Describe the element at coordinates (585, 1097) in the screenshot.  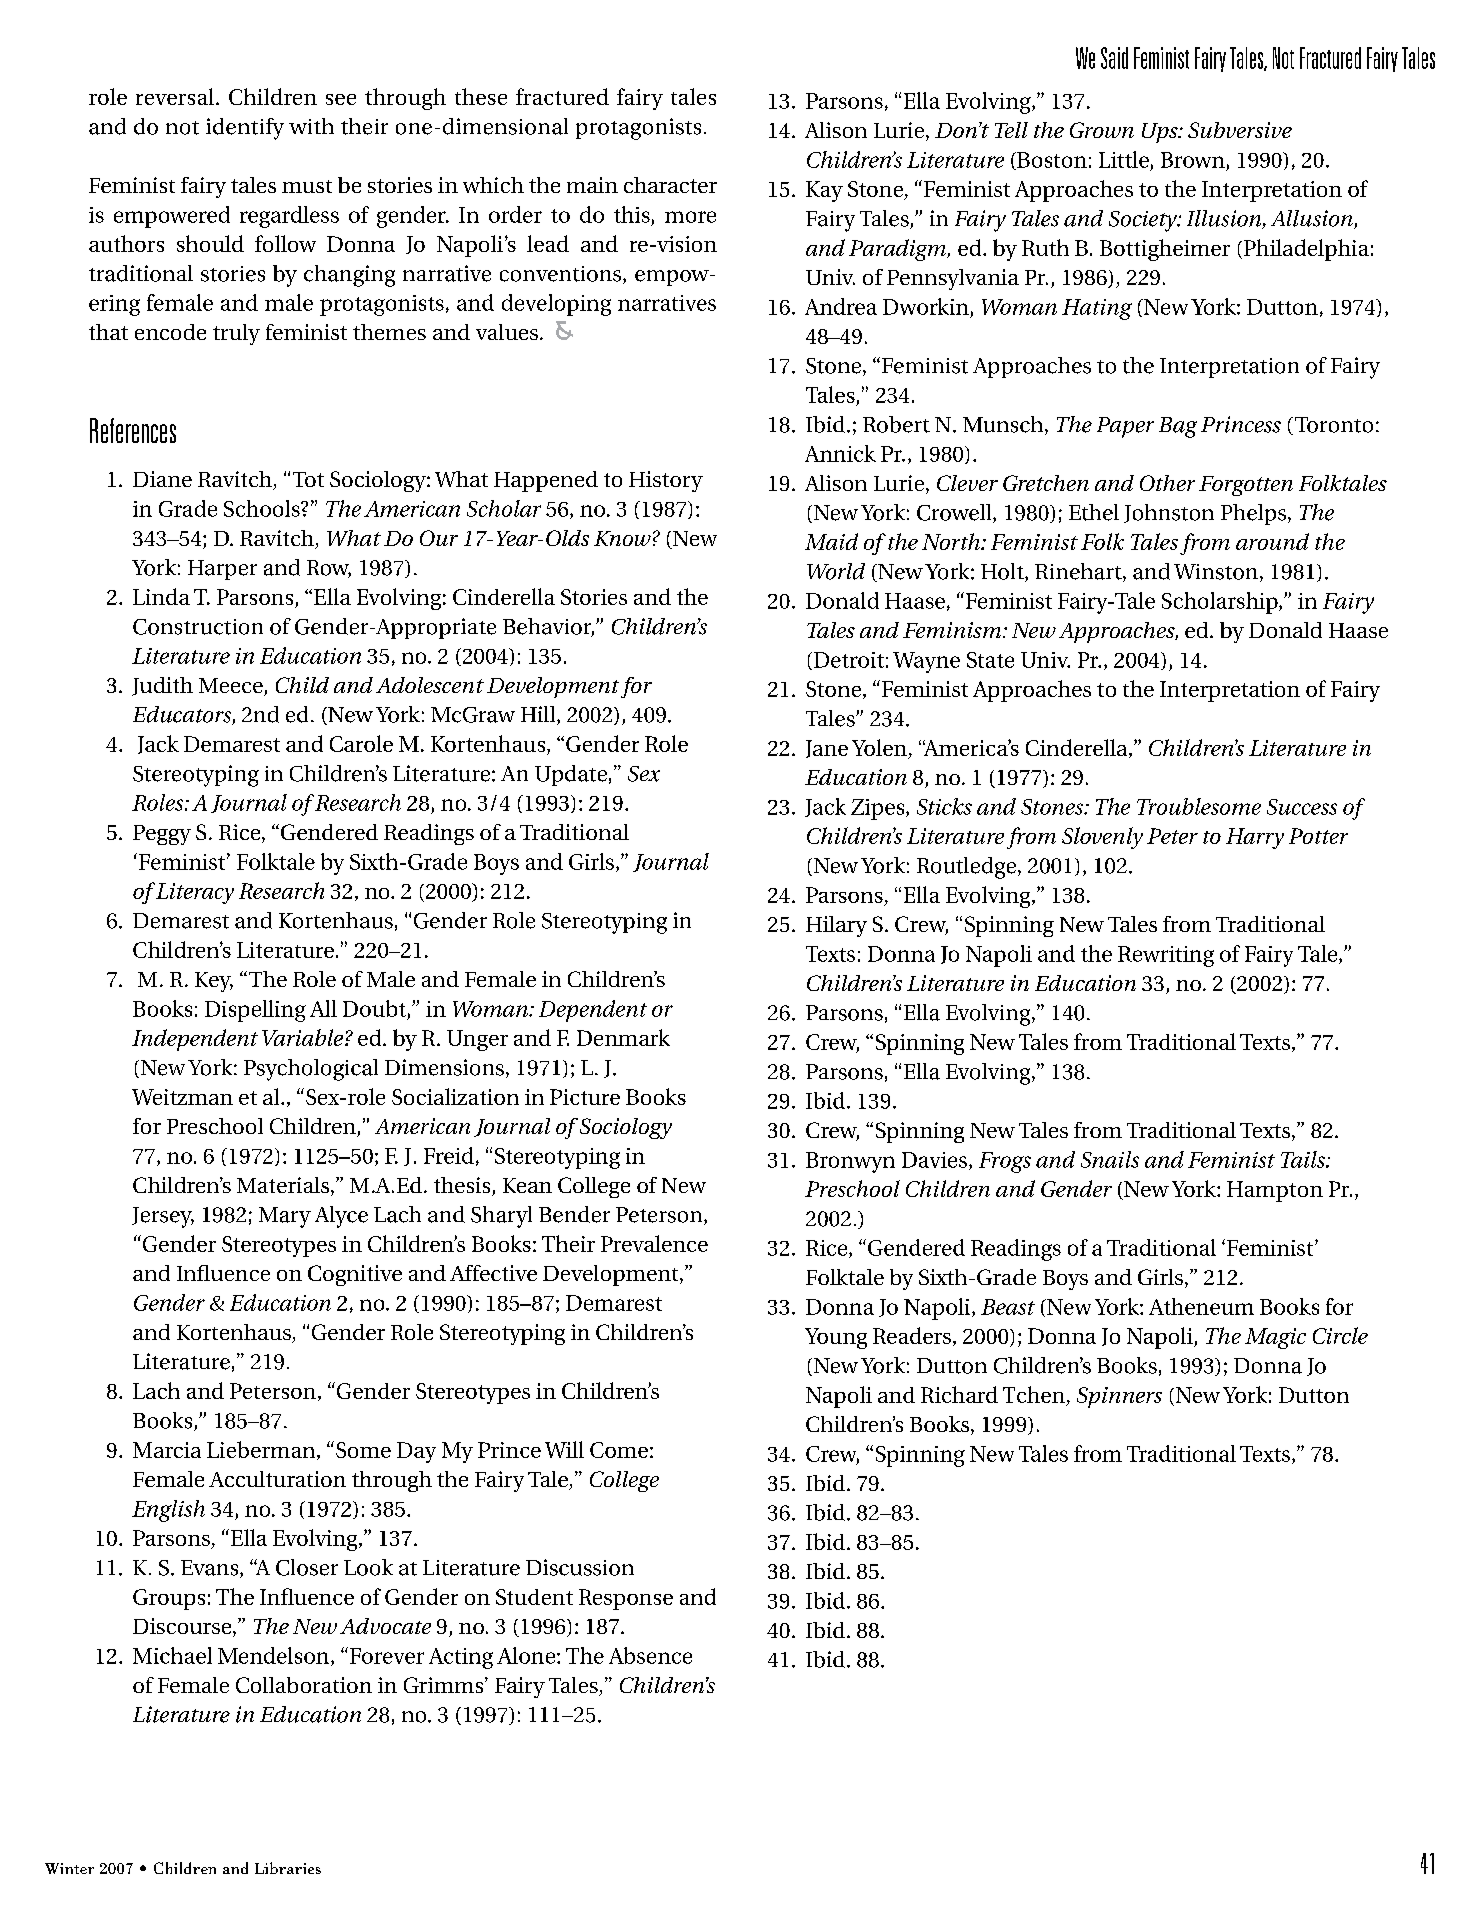
I see `Picture` at that location.
